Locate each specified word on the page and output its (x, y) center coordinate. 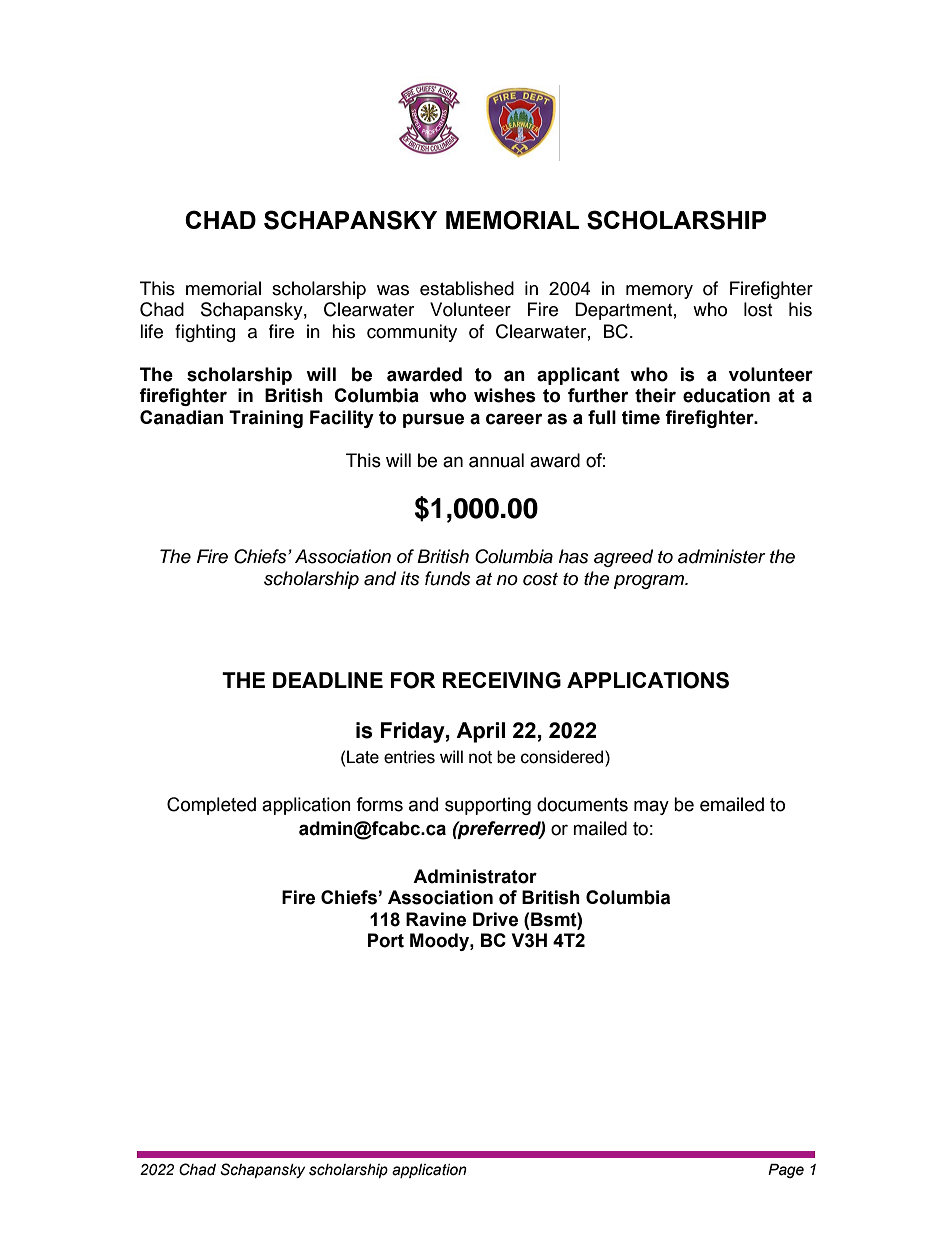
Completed (211, 806)
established (467, 288)
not (480, 757)
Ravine (436, 919)
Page (786, 1171)
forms (379, 804)
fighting (205, 333)
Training (266, 419)
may (651, 807)
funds (448, 578)
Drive (495, 919)
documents (582, 804)
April (480, 732)
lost (758, 309)
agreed (623, 558)
